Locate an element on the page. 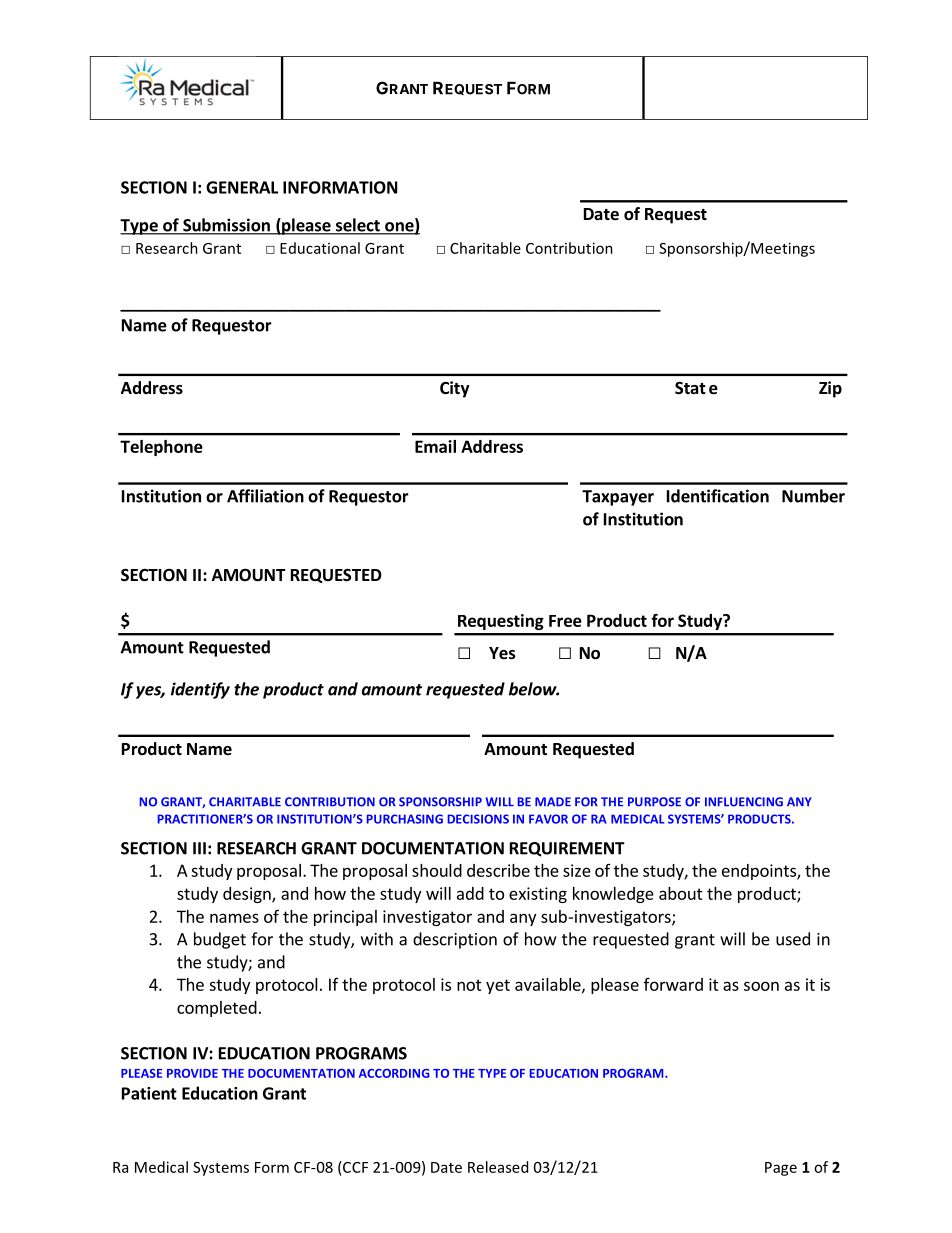  INFLUENCING is located at coordinates (744, 802).
